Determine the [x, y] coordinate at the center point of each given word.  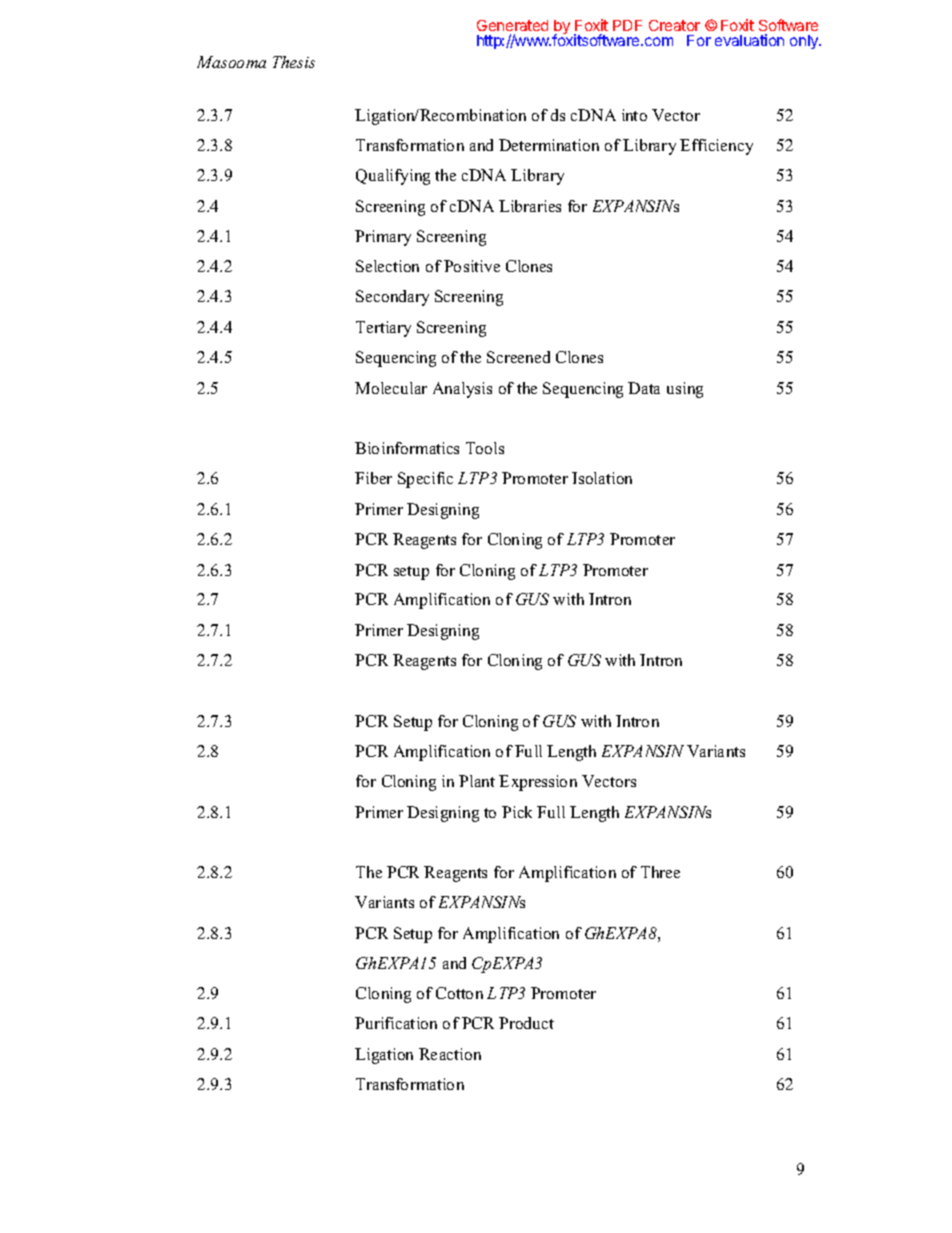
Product [526, 1023]
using [685, 390]
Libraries [530, 206]
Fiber [373, 478]
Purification [396, 1023]
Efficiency [716, 147]
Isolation [602, 478]
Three [660, 872]
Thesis [294, 62]
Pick [517, 812]
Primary [383, 238]
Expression [538, 783]
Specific [425, 480]
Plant [477, 781]
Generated [512, 25]
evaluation [749, 40]
